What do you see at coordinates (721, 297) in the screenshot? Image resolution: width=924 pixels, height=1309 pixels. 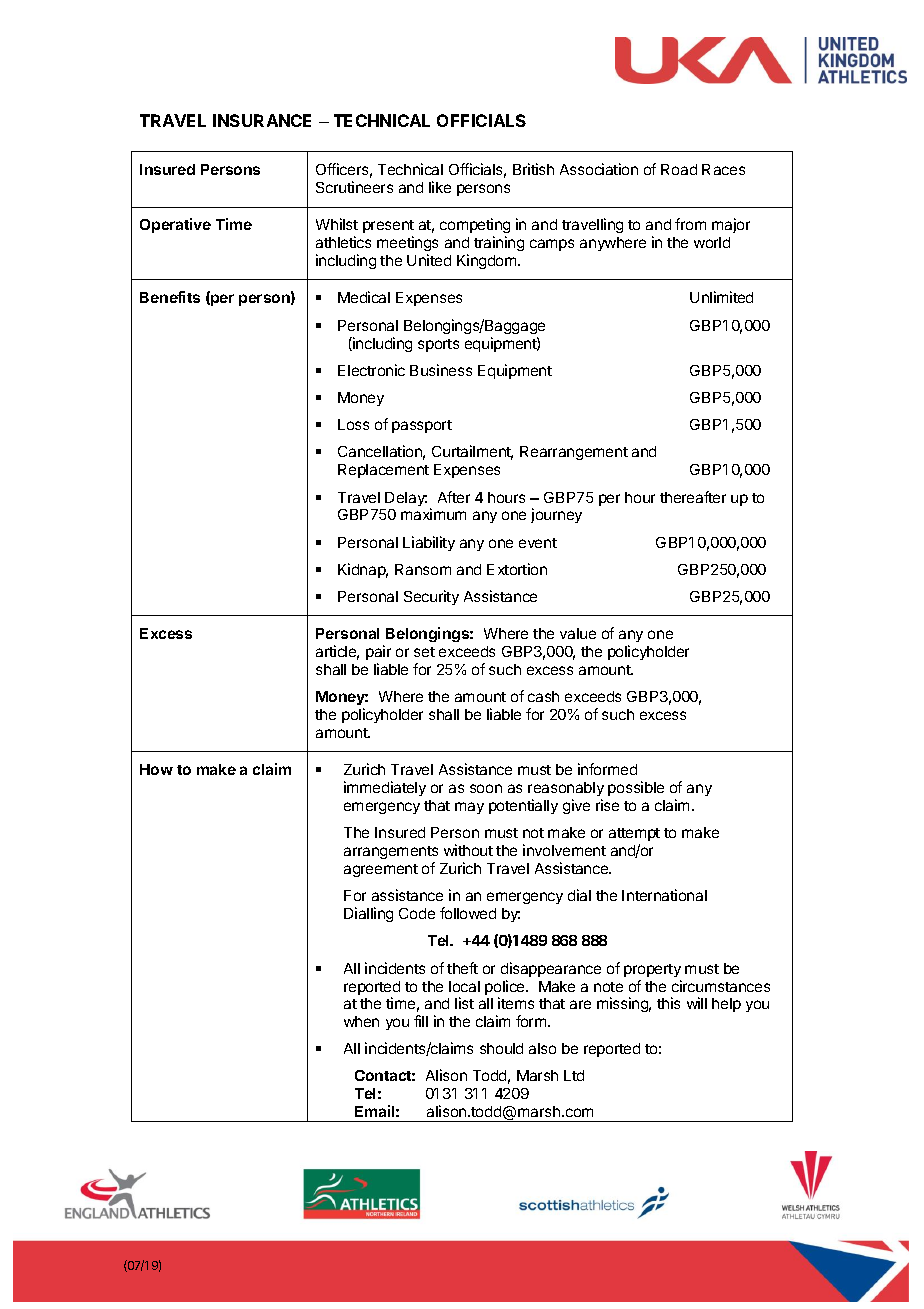 I see `Unlimited` at bounding box center [721, 297].
